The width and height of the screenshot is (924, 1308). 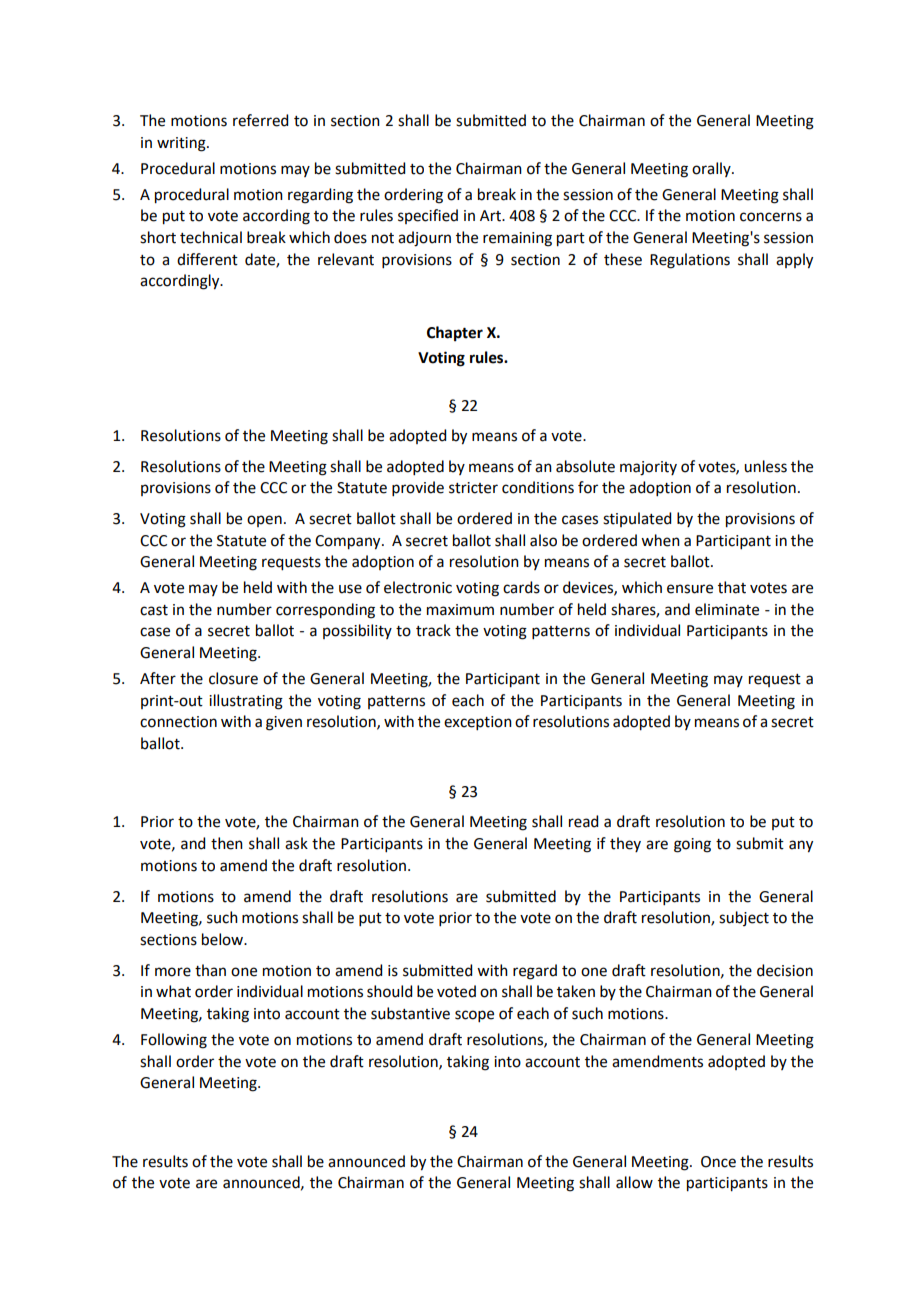 What do you see at coordinates (260, 120) in the screenshot?
I see `referred` at bounding box center [260, 120].
